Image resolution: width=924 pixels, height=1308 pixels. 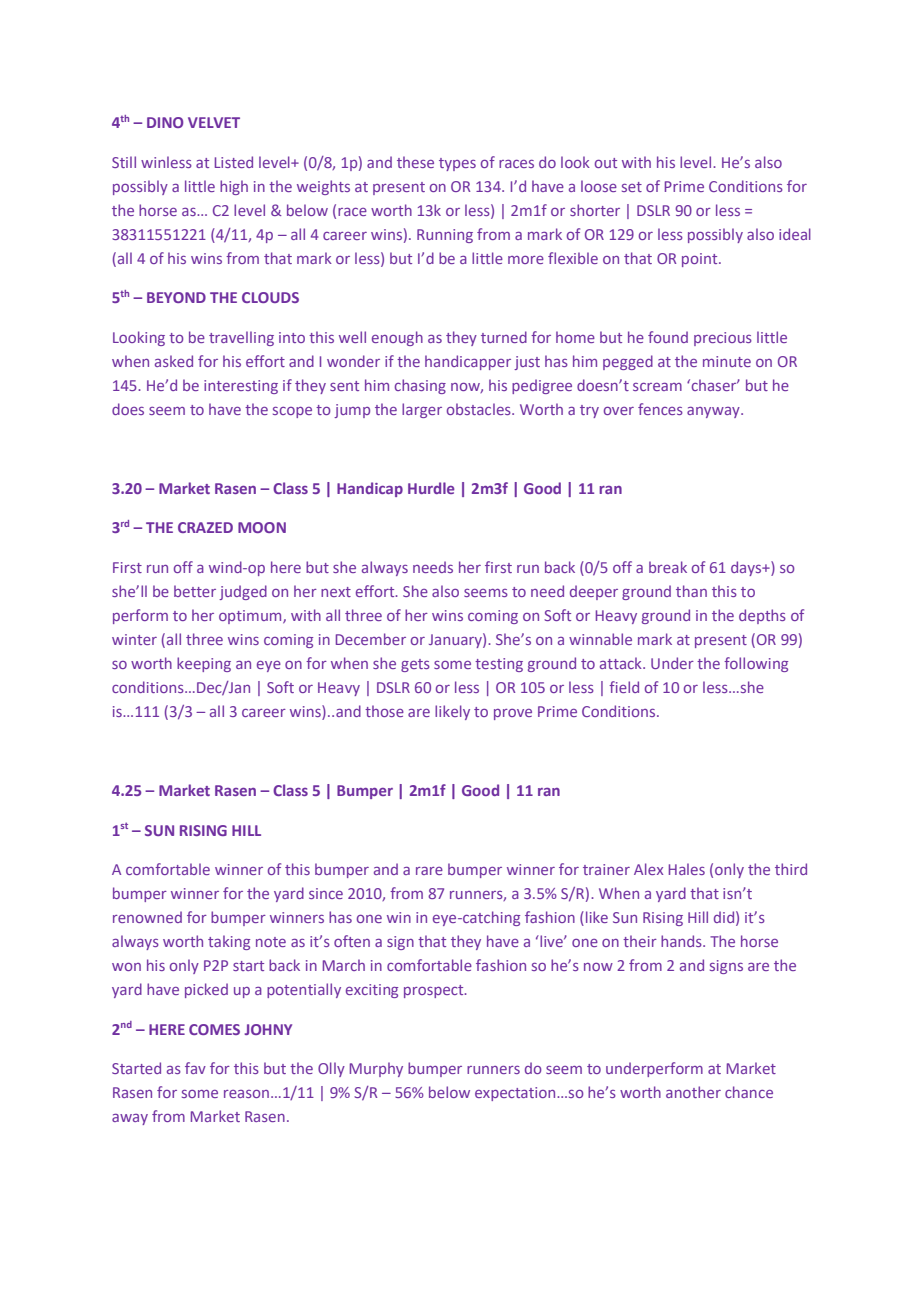 What do you see at coordinates (195, 591) in the screenshot?
I see `better` at bounding box center [195, 591].
